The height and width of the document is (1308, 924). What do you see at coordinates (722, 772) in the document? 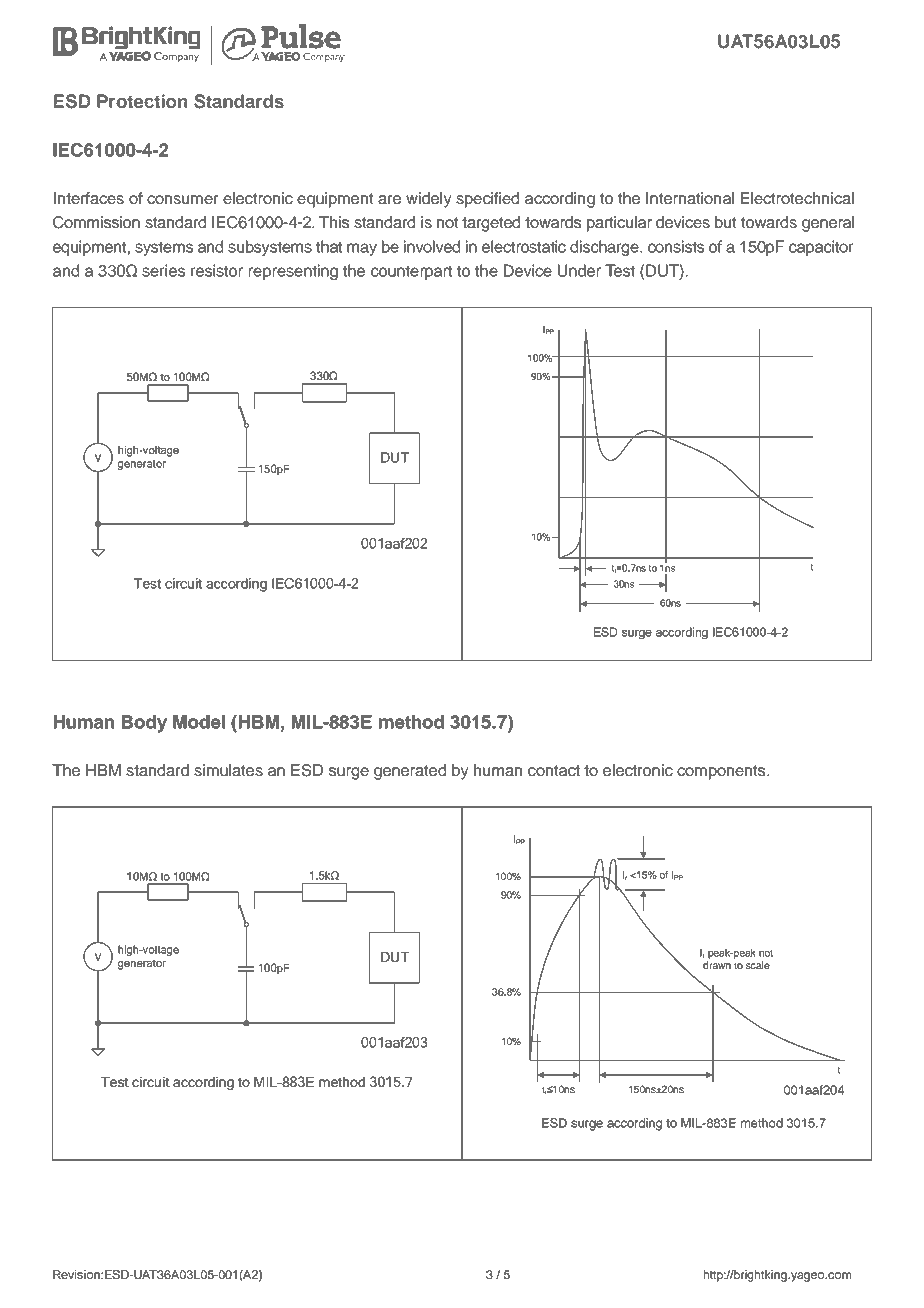
I see `components` at bounding box center [722, 772].
